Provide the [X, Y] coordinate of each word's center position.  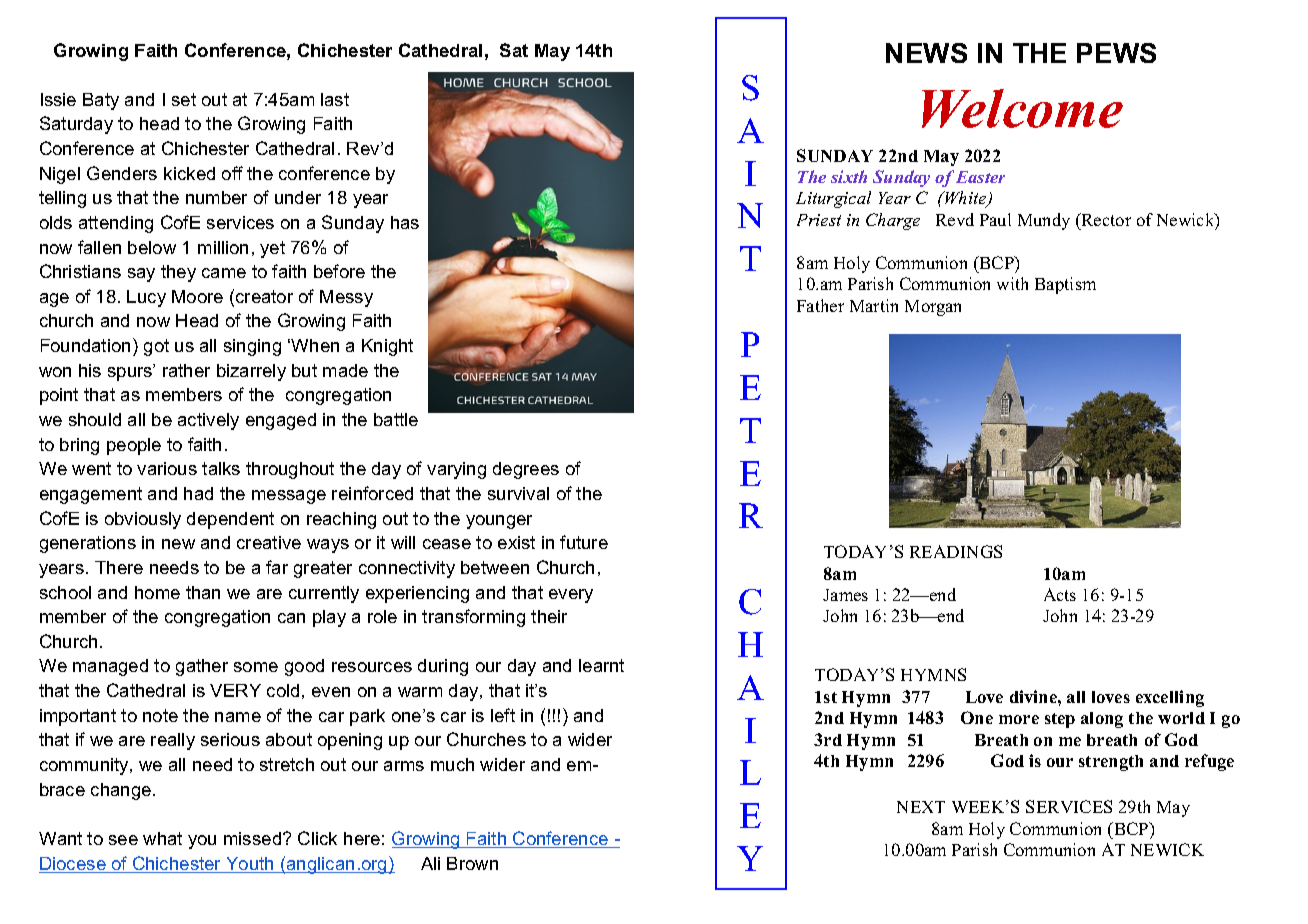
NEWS [926, 53]
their [549, 616]
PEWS [1116, 53]
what [162, 838]
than [203, 592]
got [156, 347]
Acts [1060, 594]
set [184, 99]
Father [820, 305]
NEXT [921, 807]
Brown [472, 863]
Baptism [1065, 285]
